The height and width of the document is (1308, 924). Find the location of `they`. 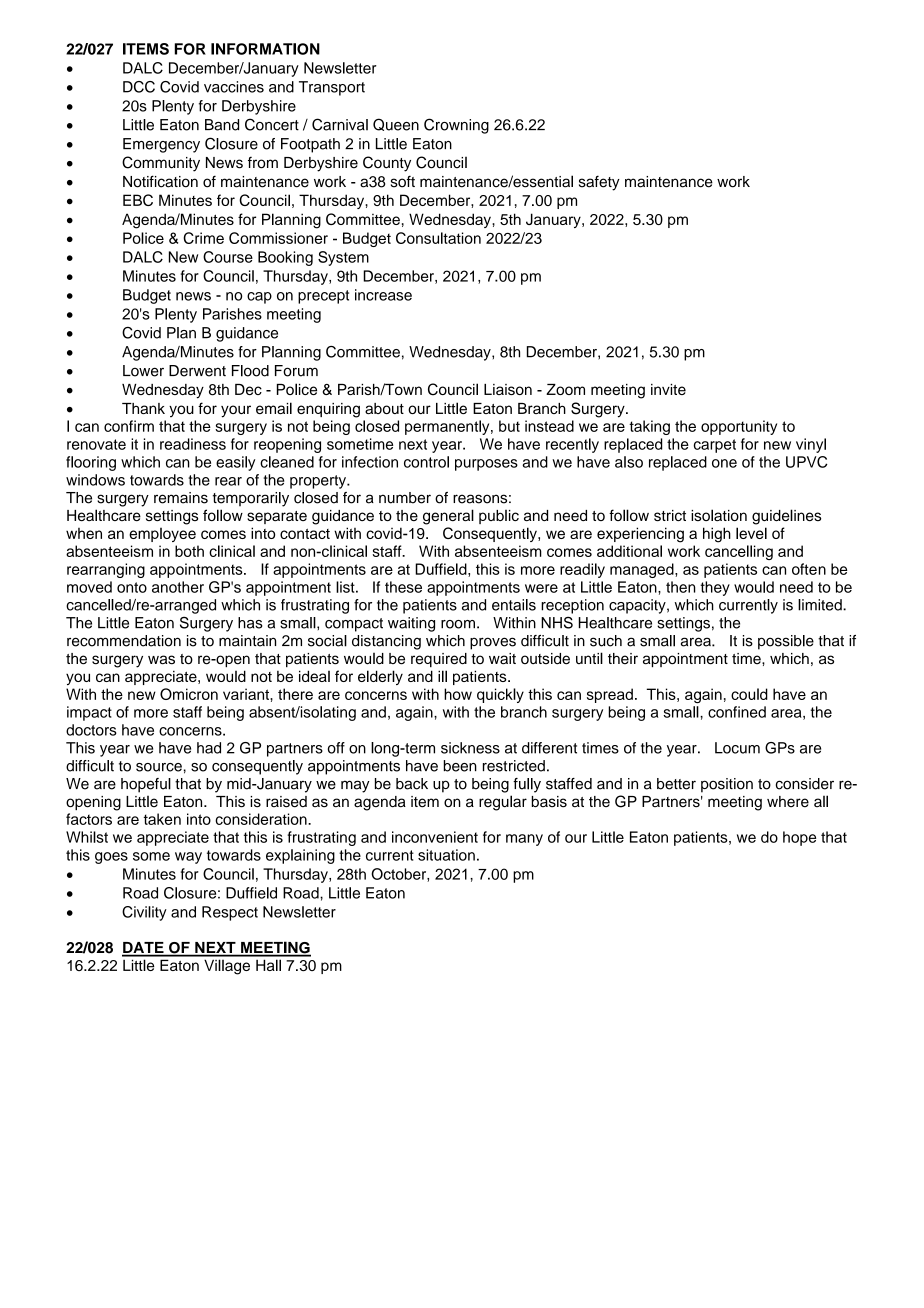

they is located at coordinates (715, 588).
